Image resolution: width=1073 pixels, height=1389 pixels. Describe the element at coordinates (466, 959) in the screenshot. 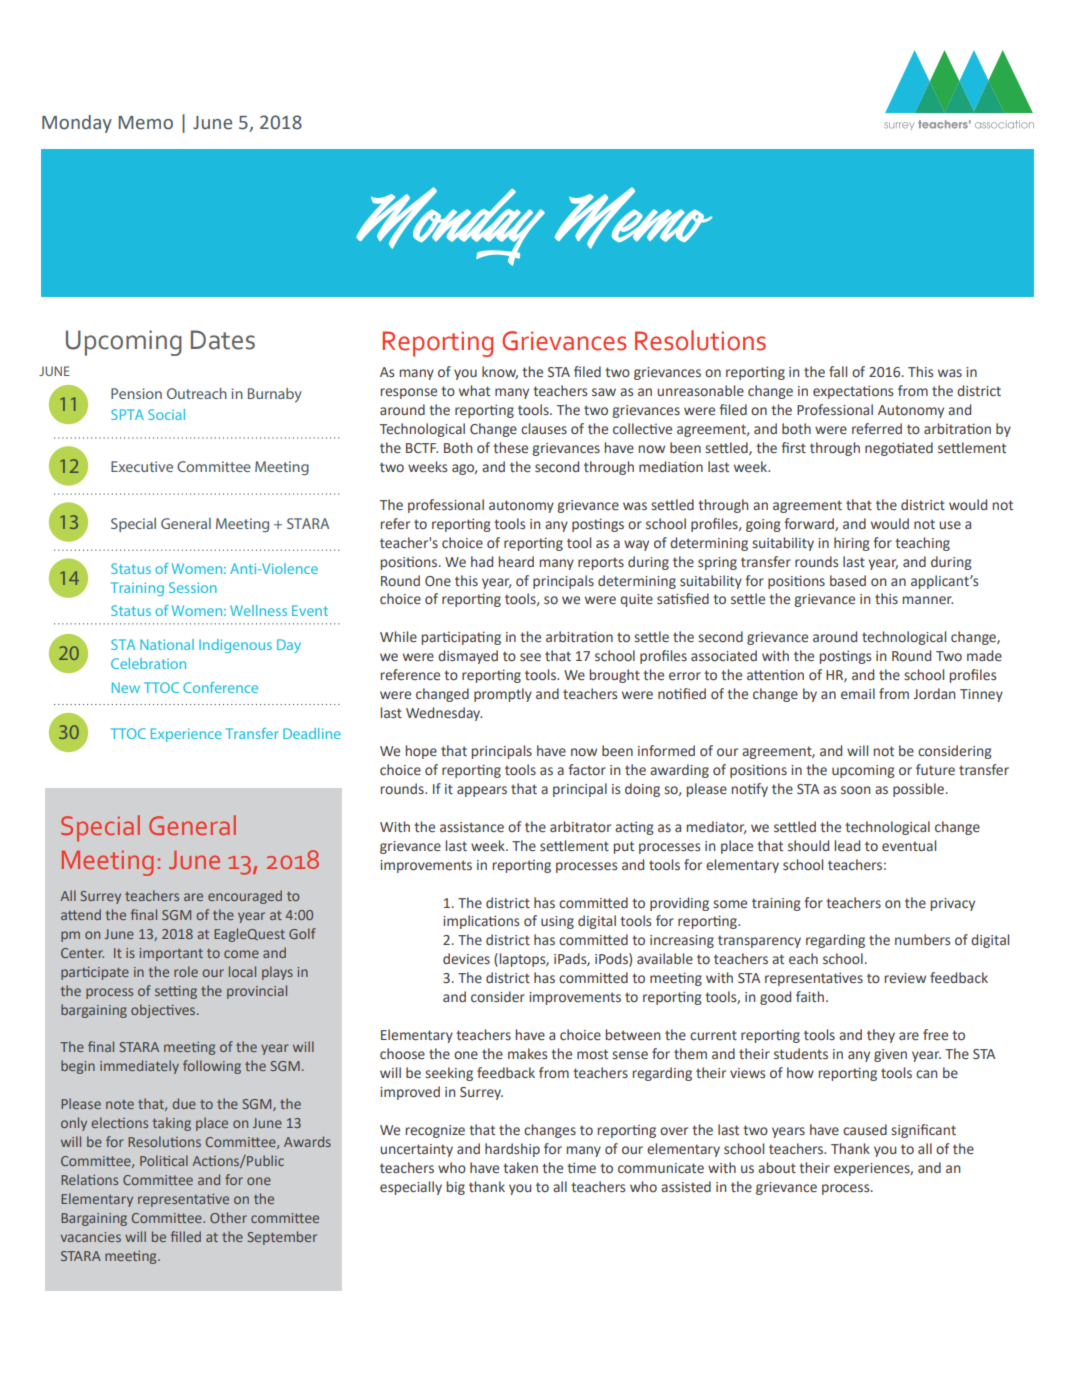

I see `devices` at that location.
